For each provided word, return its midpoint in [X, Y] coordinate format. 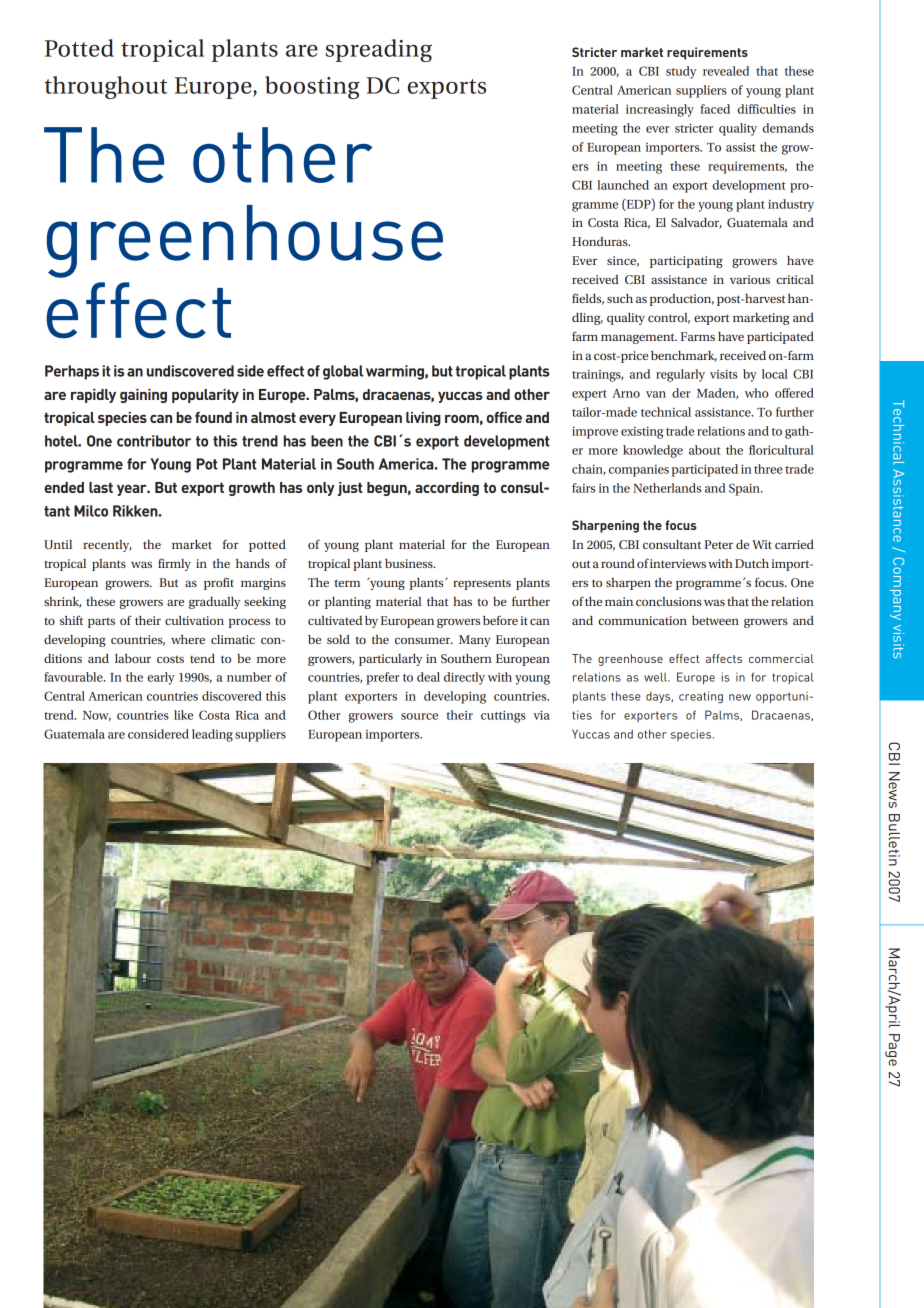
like [183, 715]
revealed [726, 71]
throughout [106, 87]
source [419, 716]
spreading [379, 50]
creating [701, 697]
